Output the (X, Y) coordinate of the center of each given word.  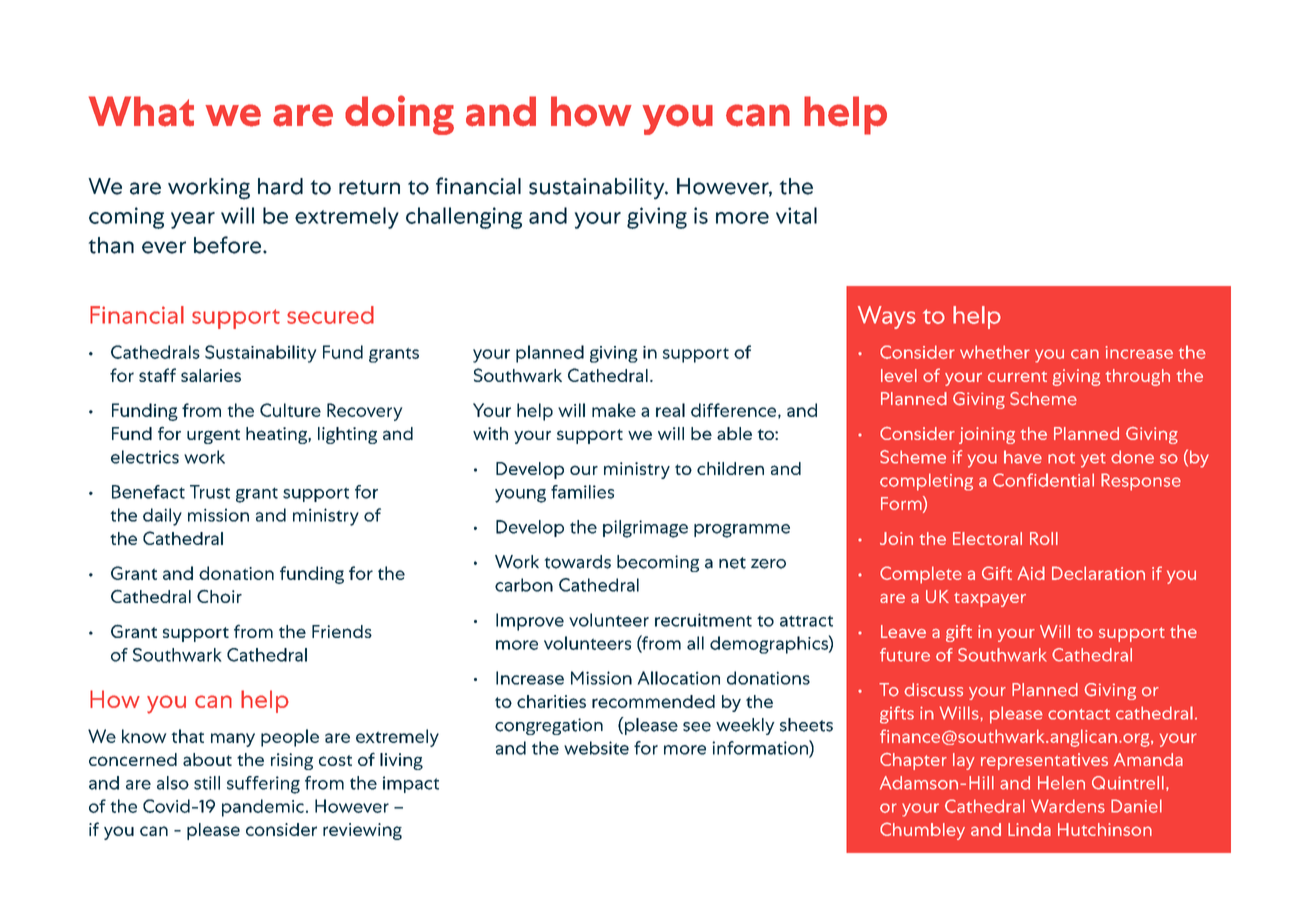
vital (796, 215)
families (582, 492)
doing (399, 115)
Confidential (1043, 480)
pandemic (263, 808)
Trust (210, 492)
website (596, 748)
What (141, 111)
